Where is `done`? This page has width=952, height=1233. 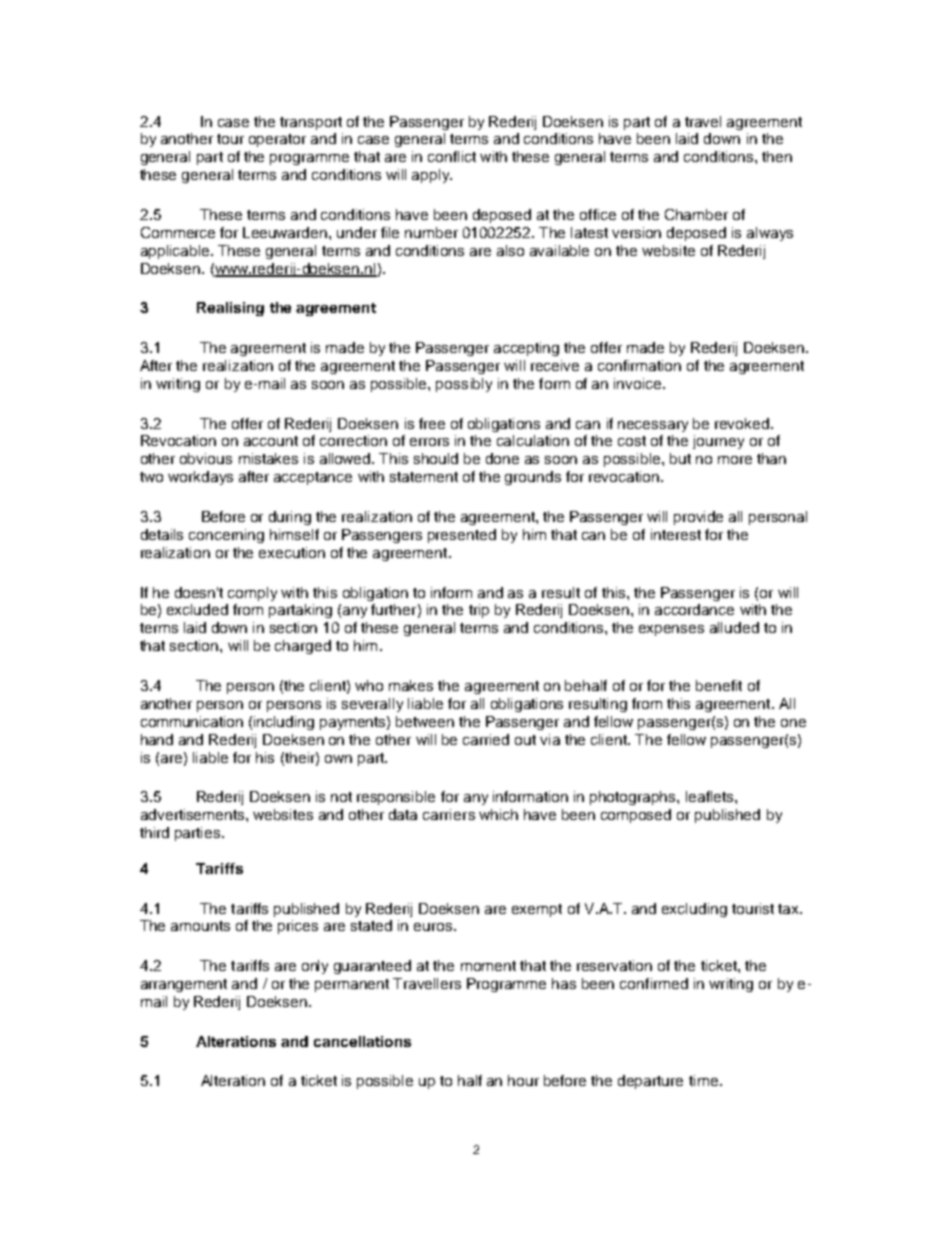
done is located at coordinates (502, 458).
